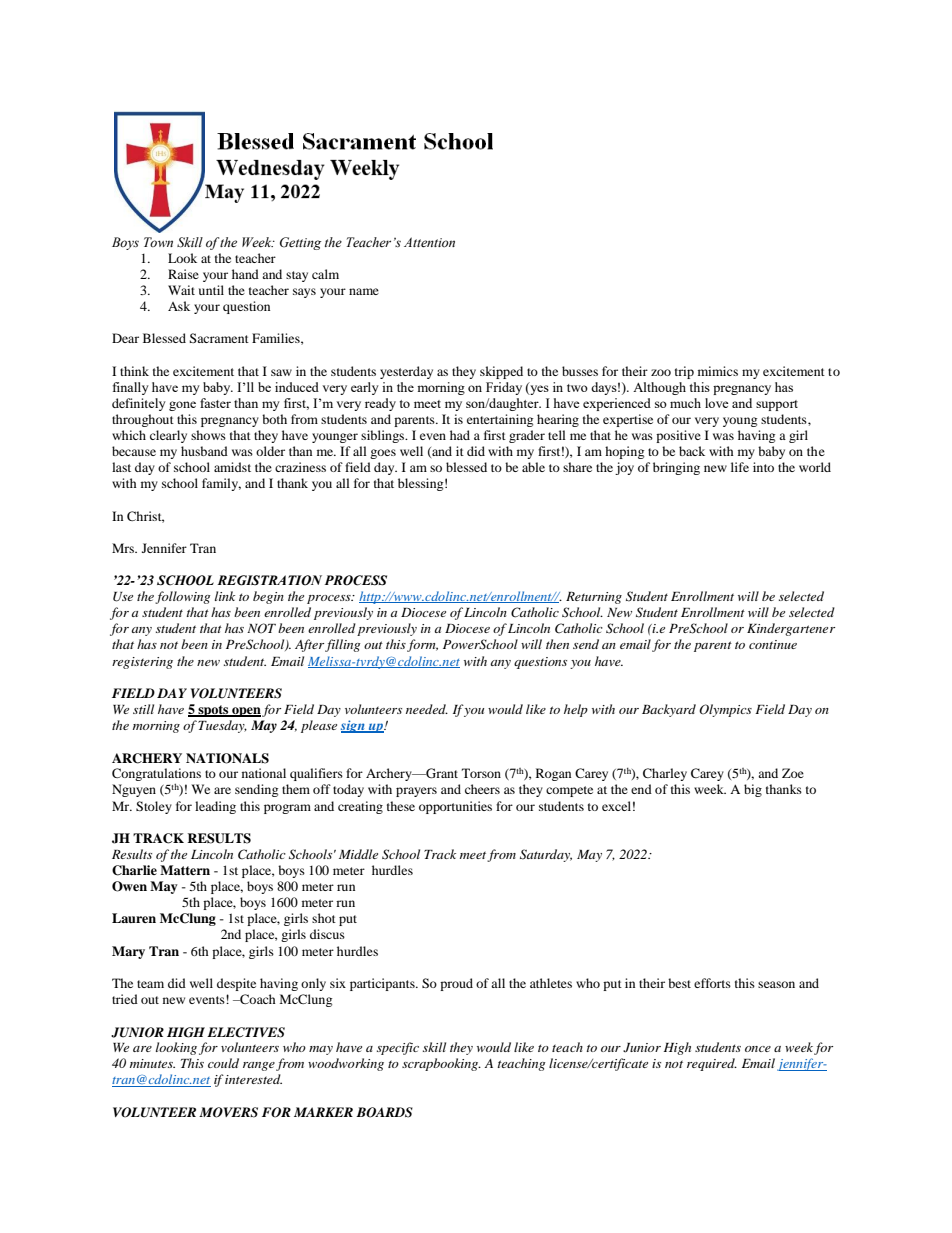 This screenshot has width=952, height=1233. What do you see at coordinates (183, 274) in the screenshot?
I see `Raise` at bounding box center [183, 274].
